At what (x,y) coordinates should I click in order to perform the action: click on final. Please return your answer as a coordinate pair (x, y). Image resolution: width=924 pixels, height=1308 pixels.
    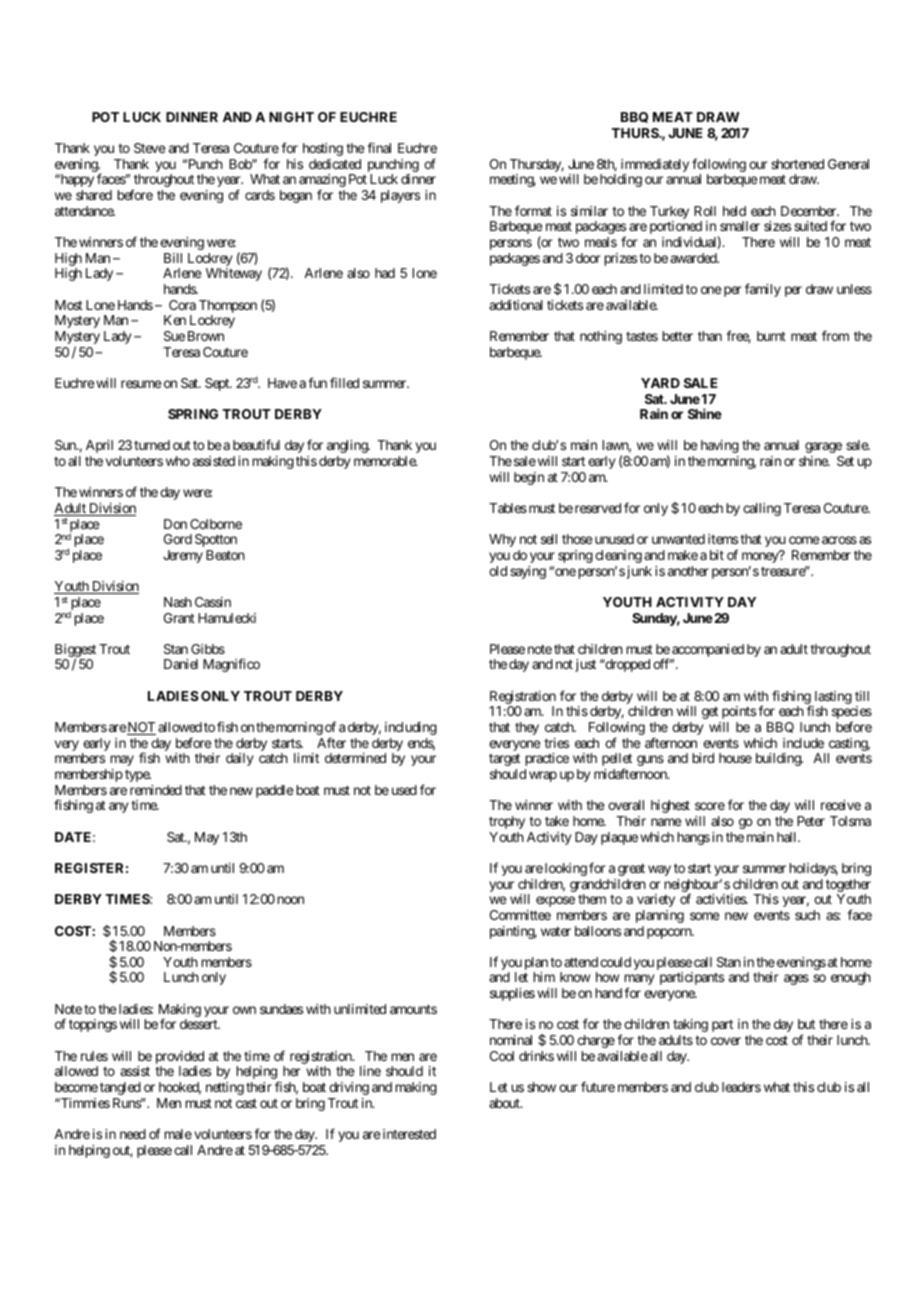
    Looking at the image, I should click on (379, 147).
